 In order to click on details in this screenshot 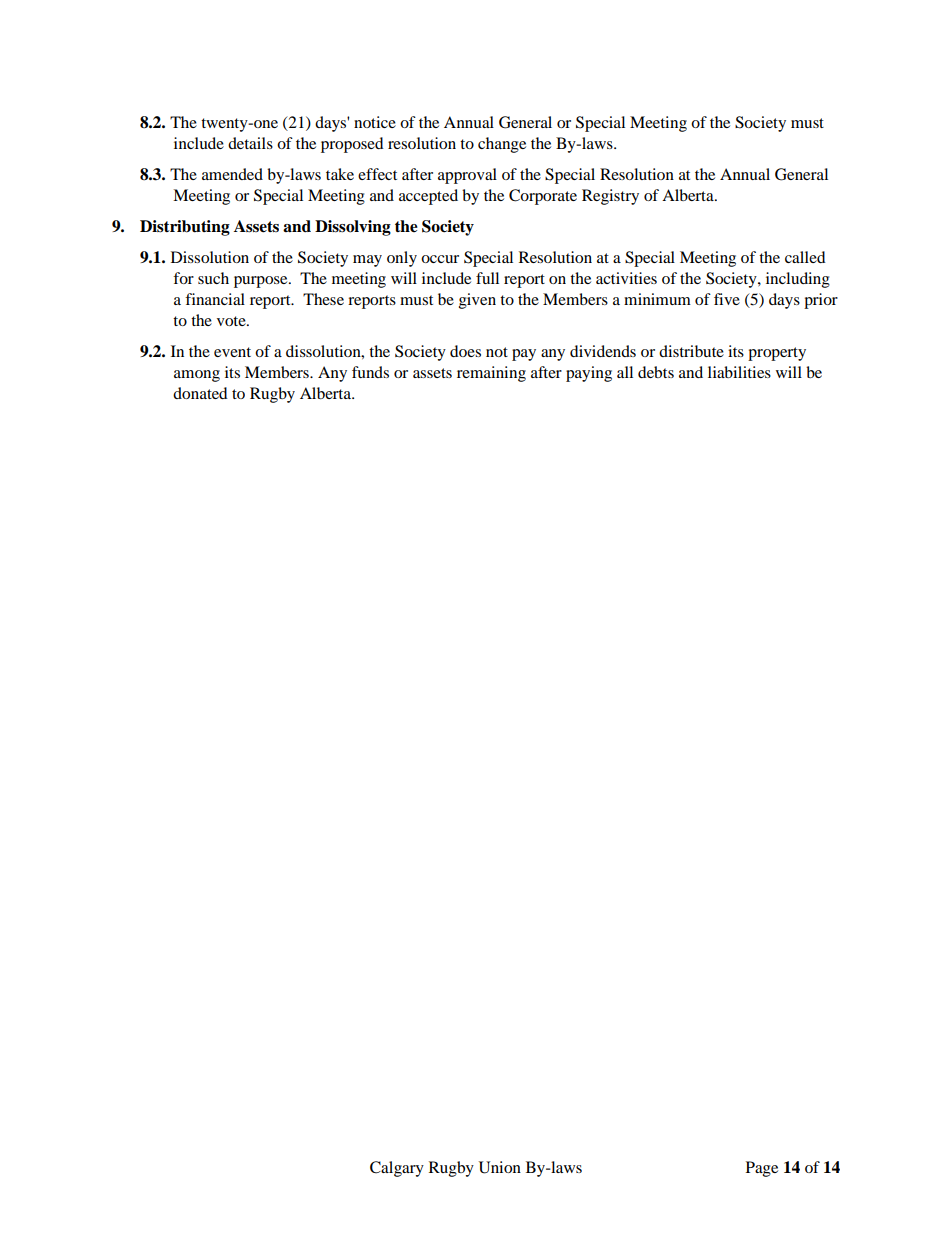, I will do `click(250, 143)`.
